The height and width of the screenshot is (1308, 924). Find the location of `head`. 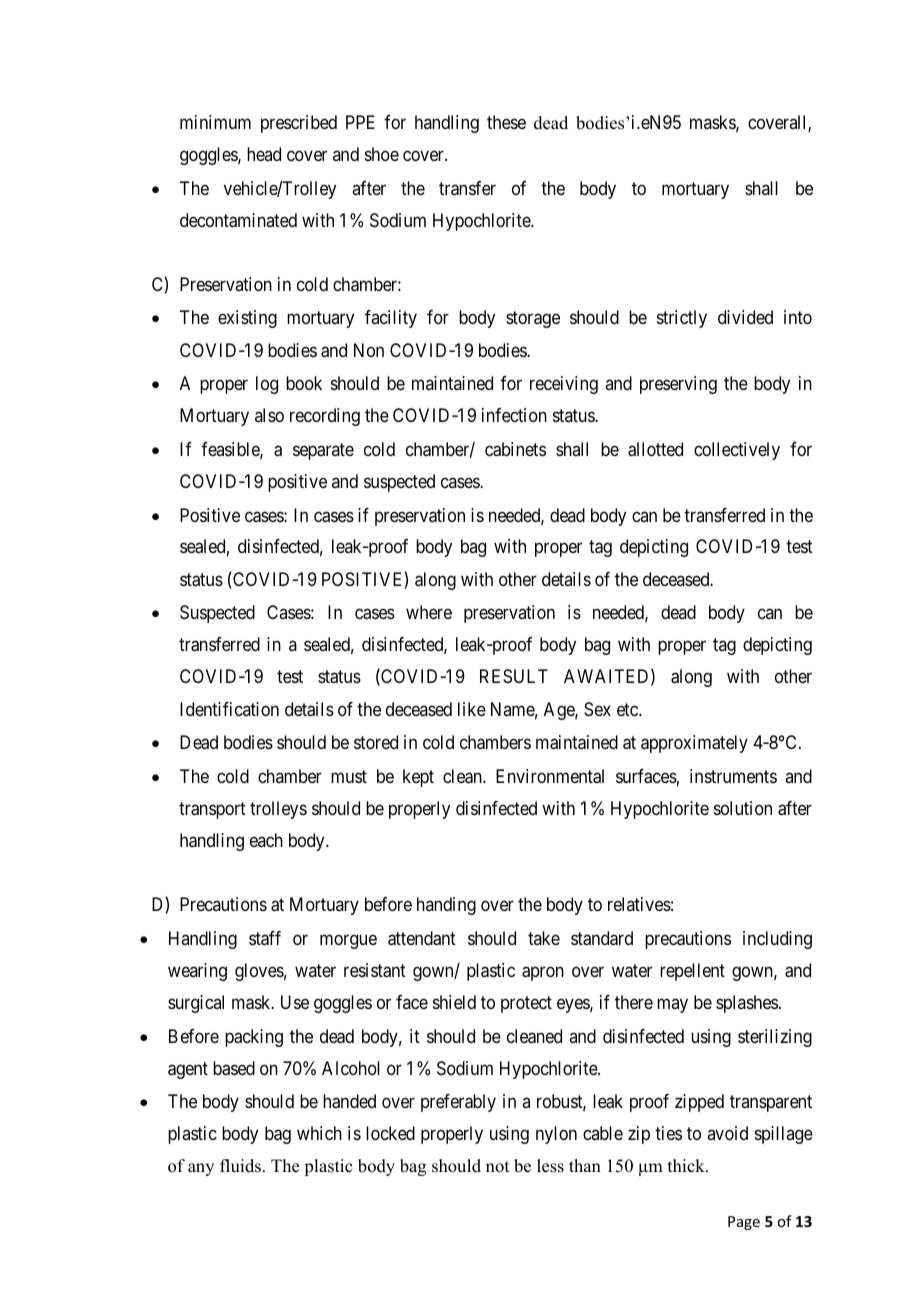

head is located at coordinates (264, 154).
